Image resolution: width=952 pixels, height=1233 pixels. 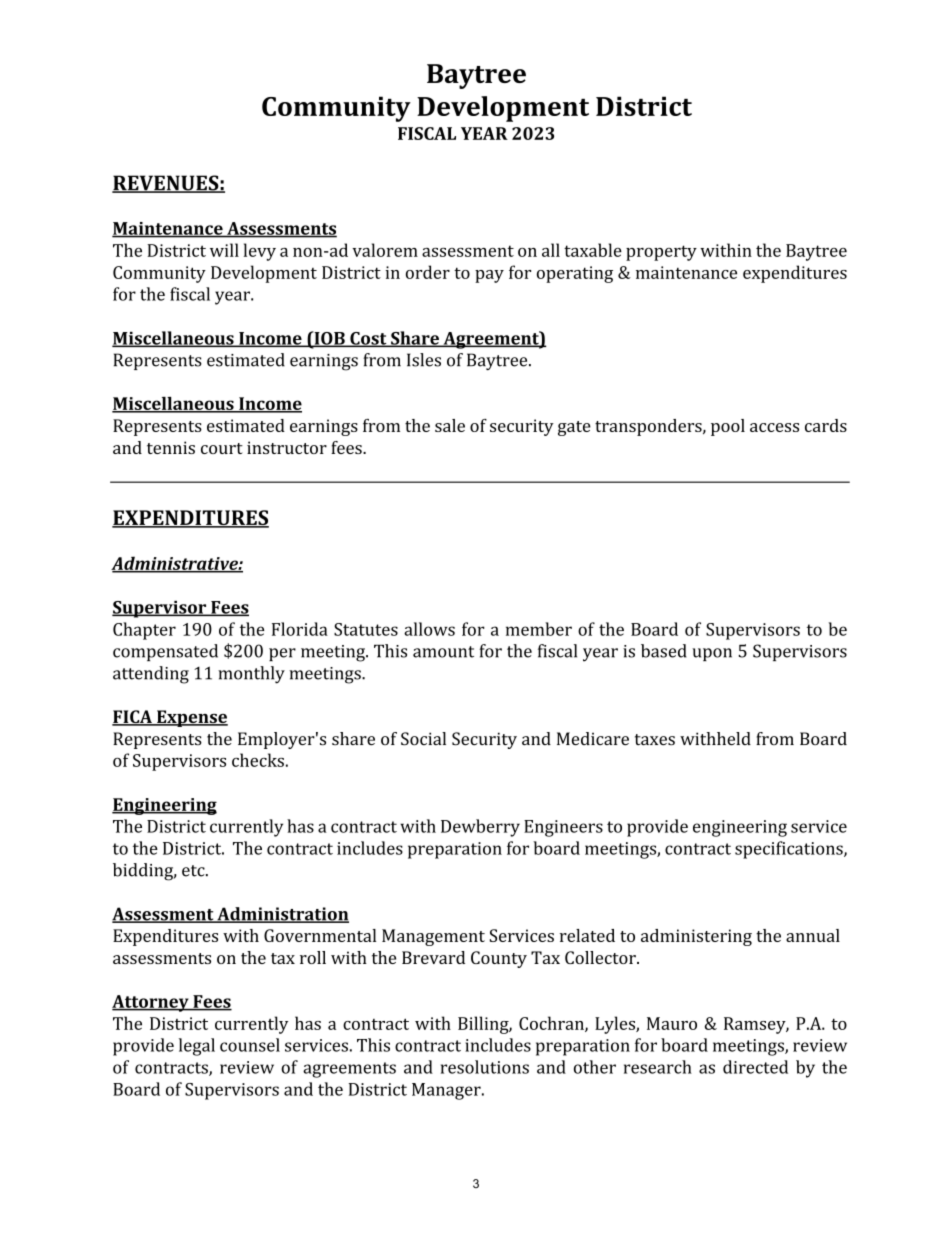 I want to click on administering, so click(x=696, y=937).
